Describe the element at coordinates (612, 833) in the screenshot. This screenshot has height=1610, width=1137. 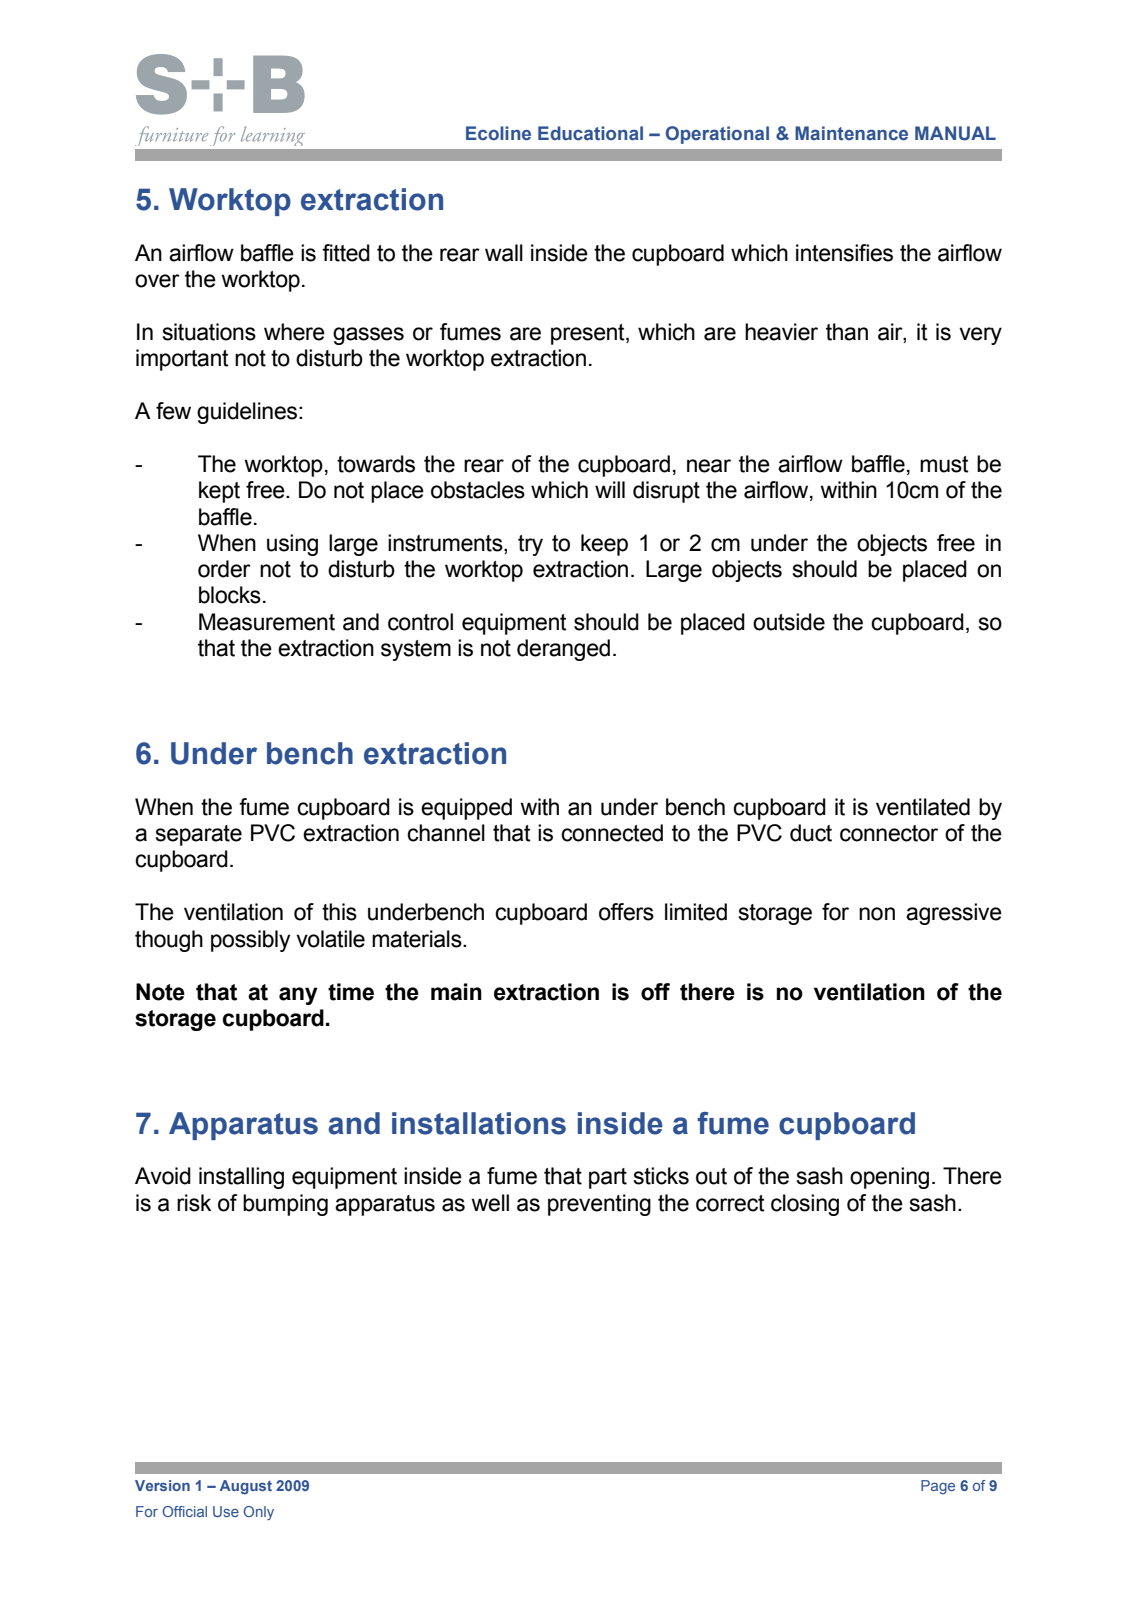
I see `connected` at that location.
